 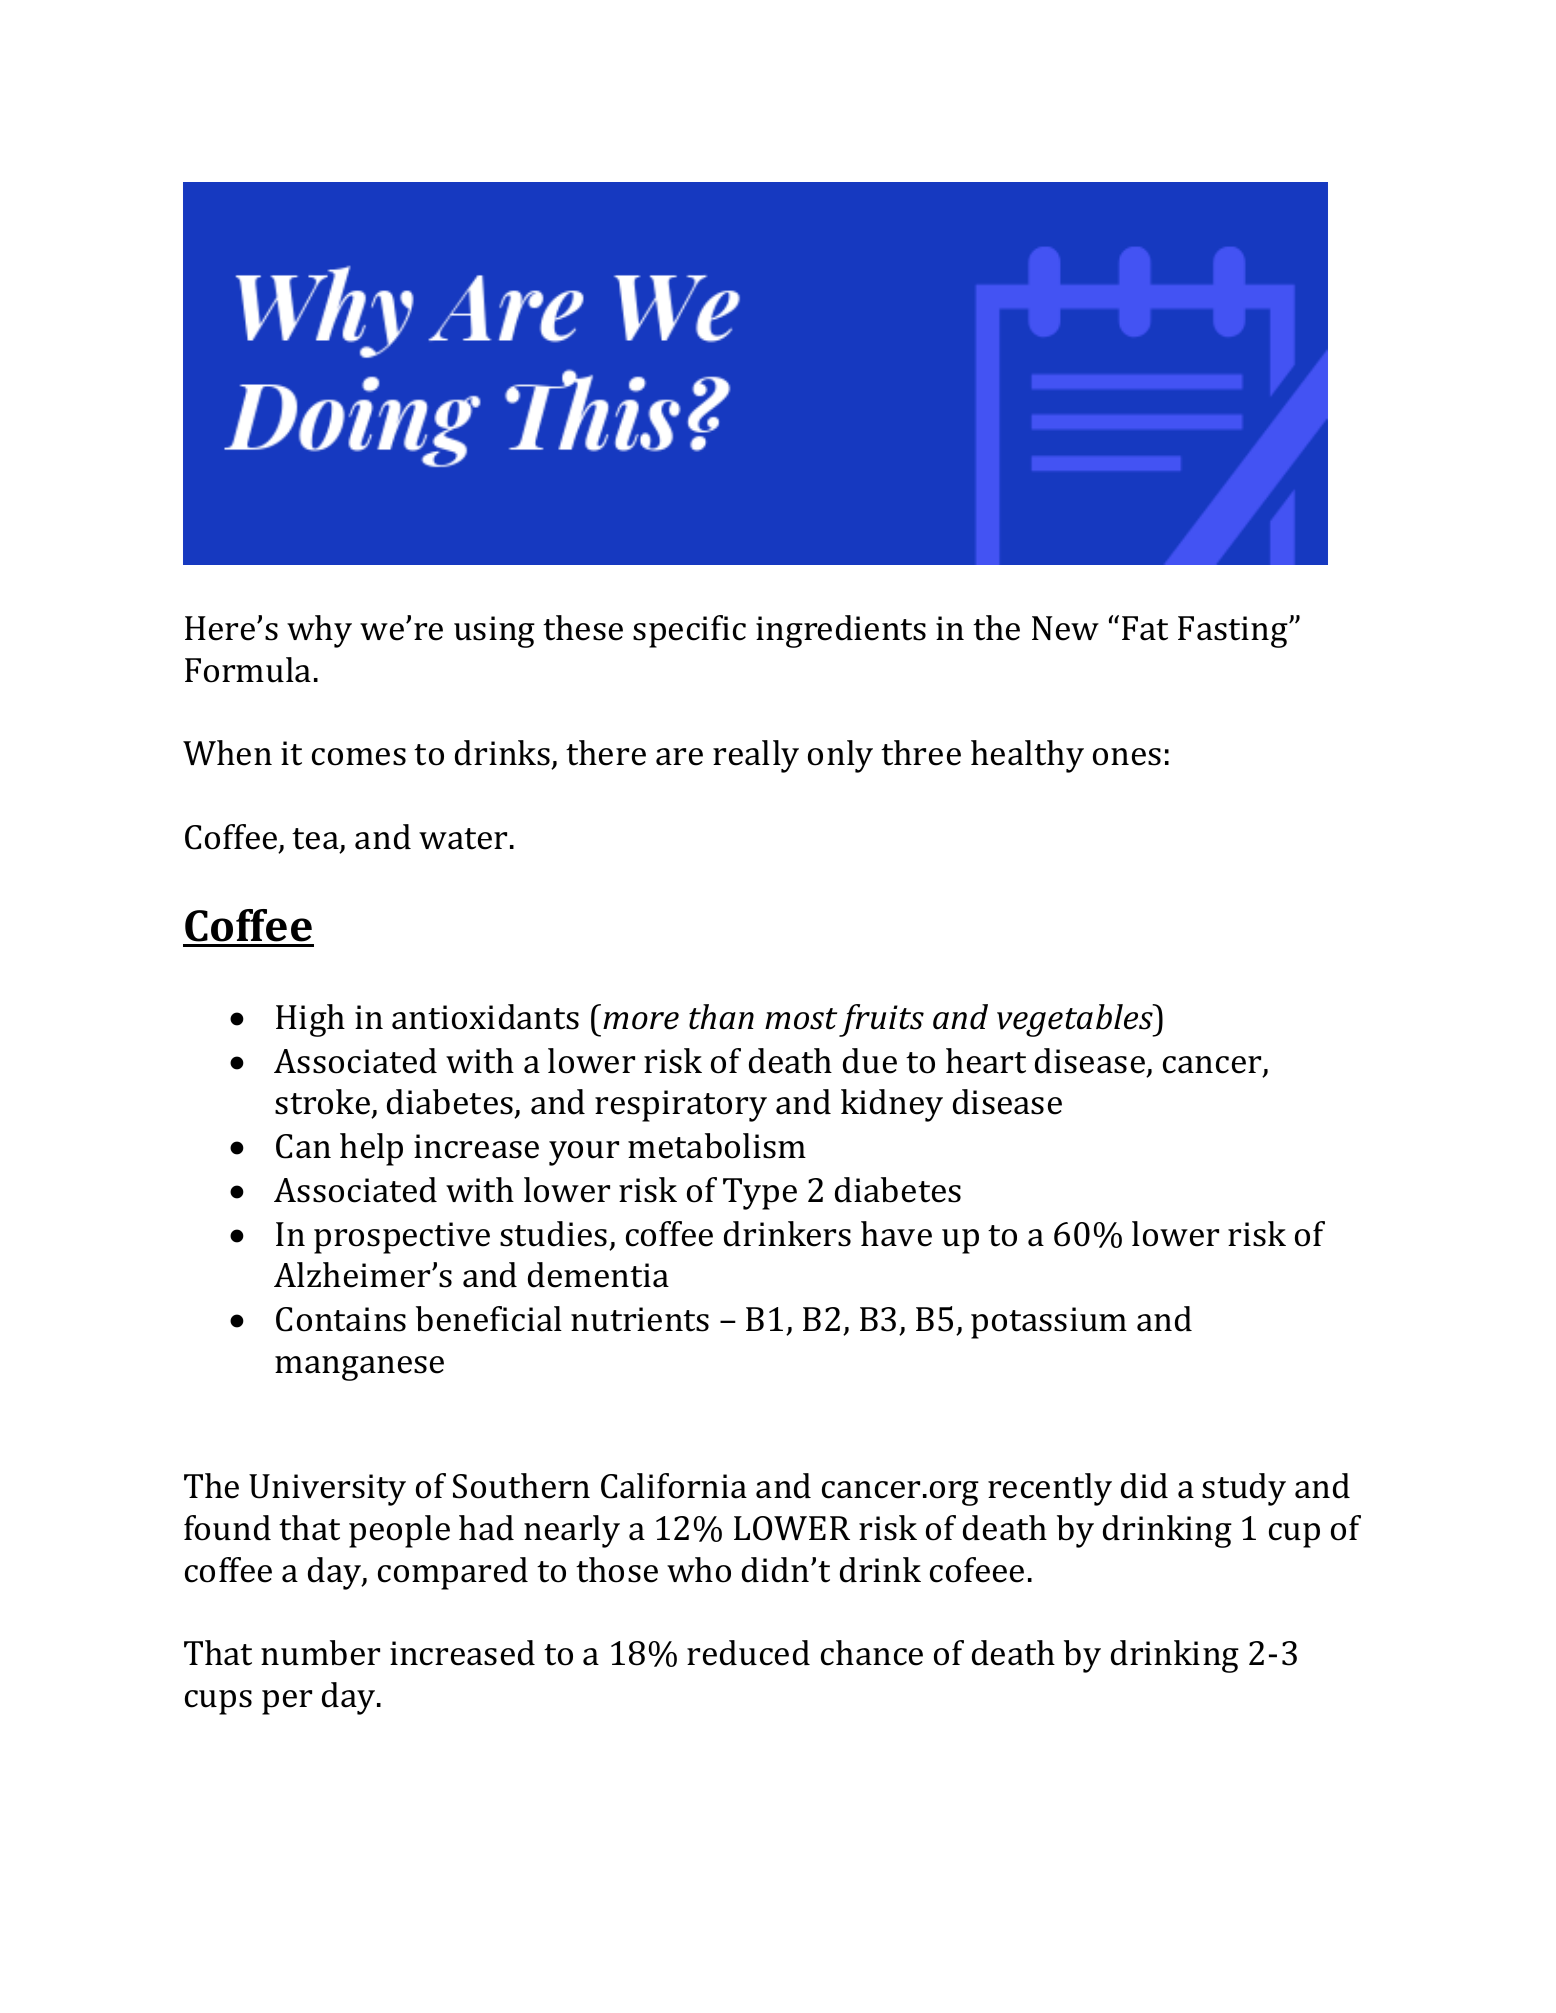 I want to click on reduced, so click(x=748, y=1653).
